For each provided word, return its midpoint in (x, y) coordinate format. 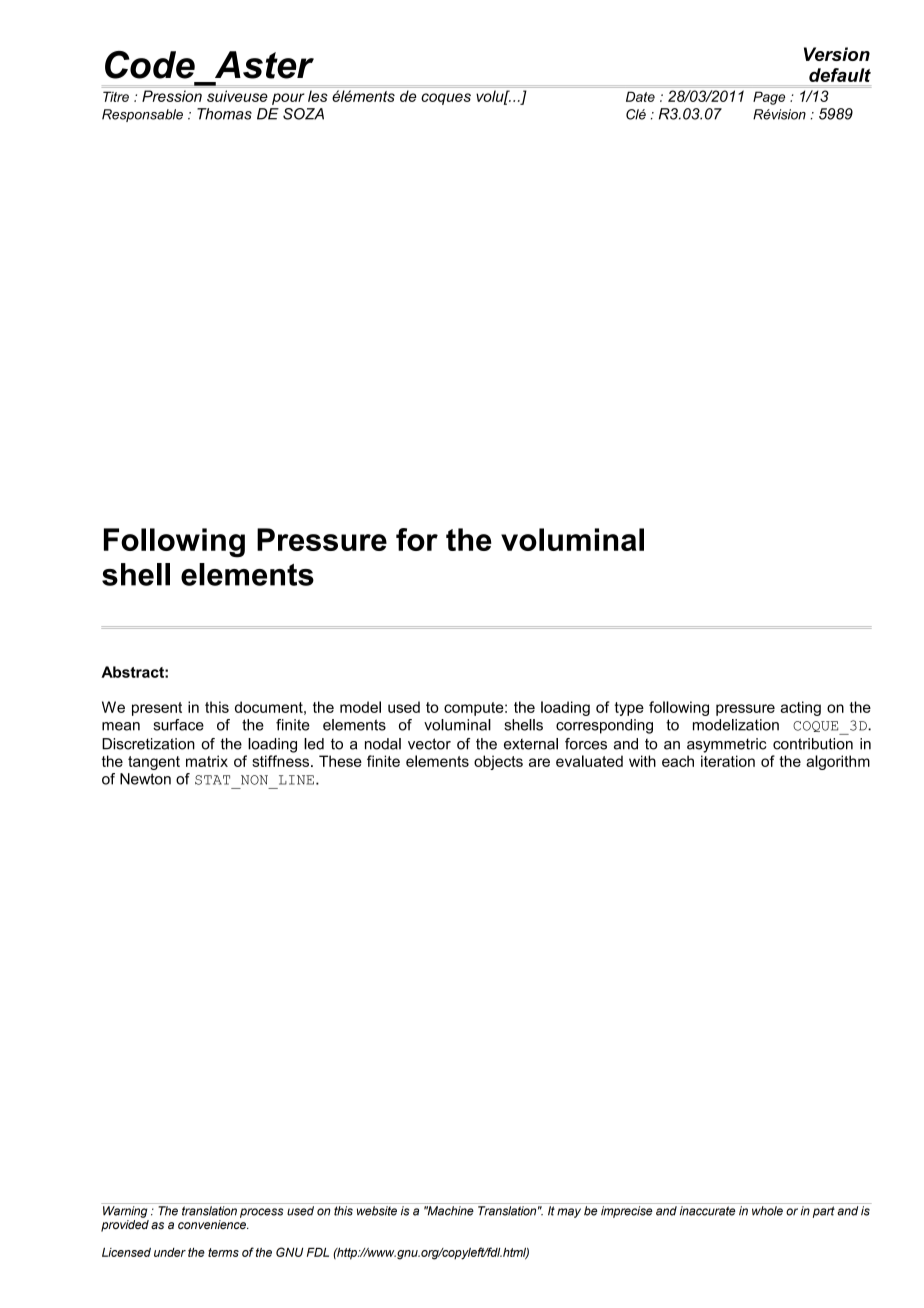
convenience (213, 1224)
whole (767, 1211)
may (569, 1213)
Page (769, 98)
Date (640, 96)
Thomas (224, 114)
